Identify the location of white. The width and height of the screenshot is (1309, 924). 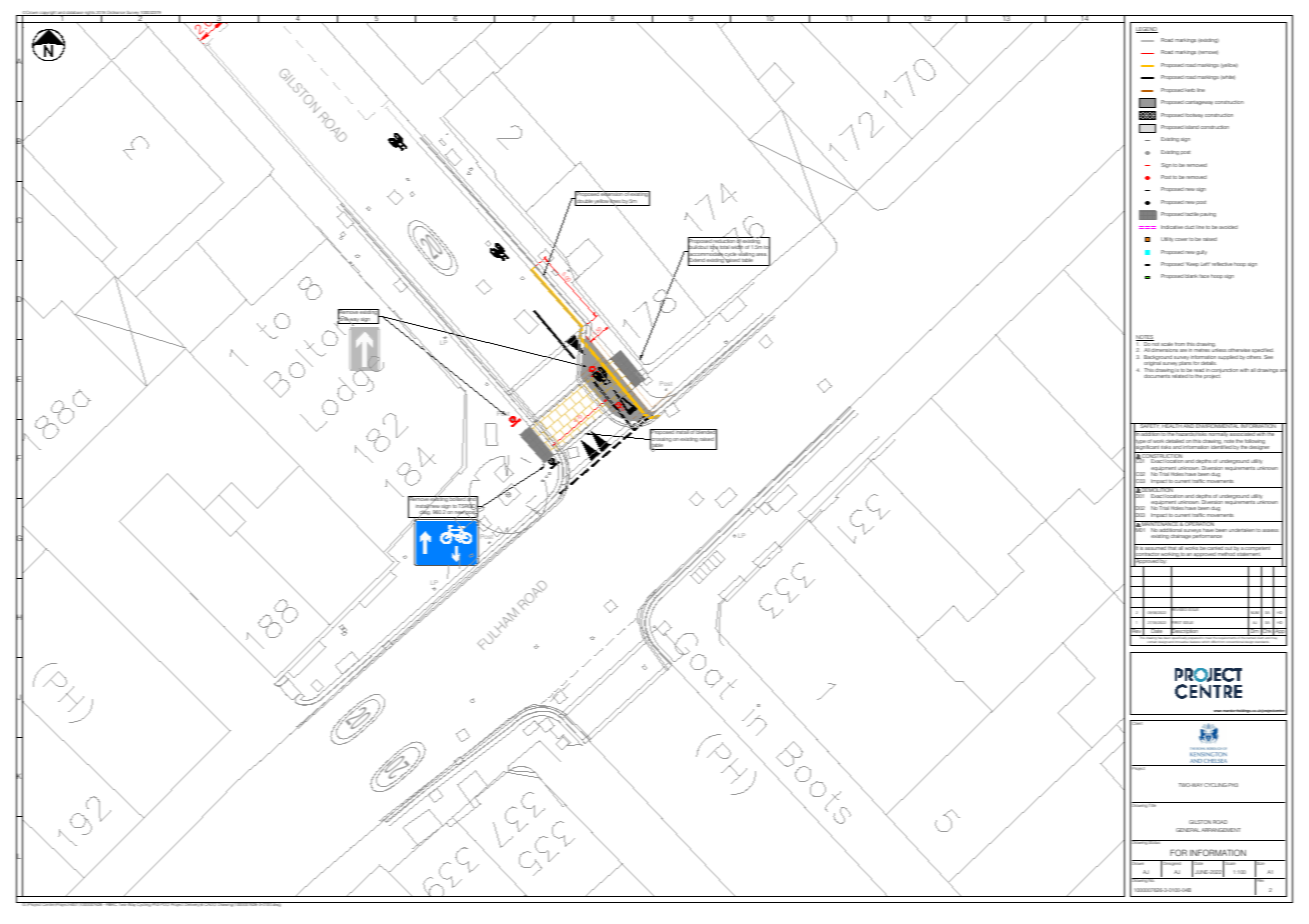
(1227, 77).
